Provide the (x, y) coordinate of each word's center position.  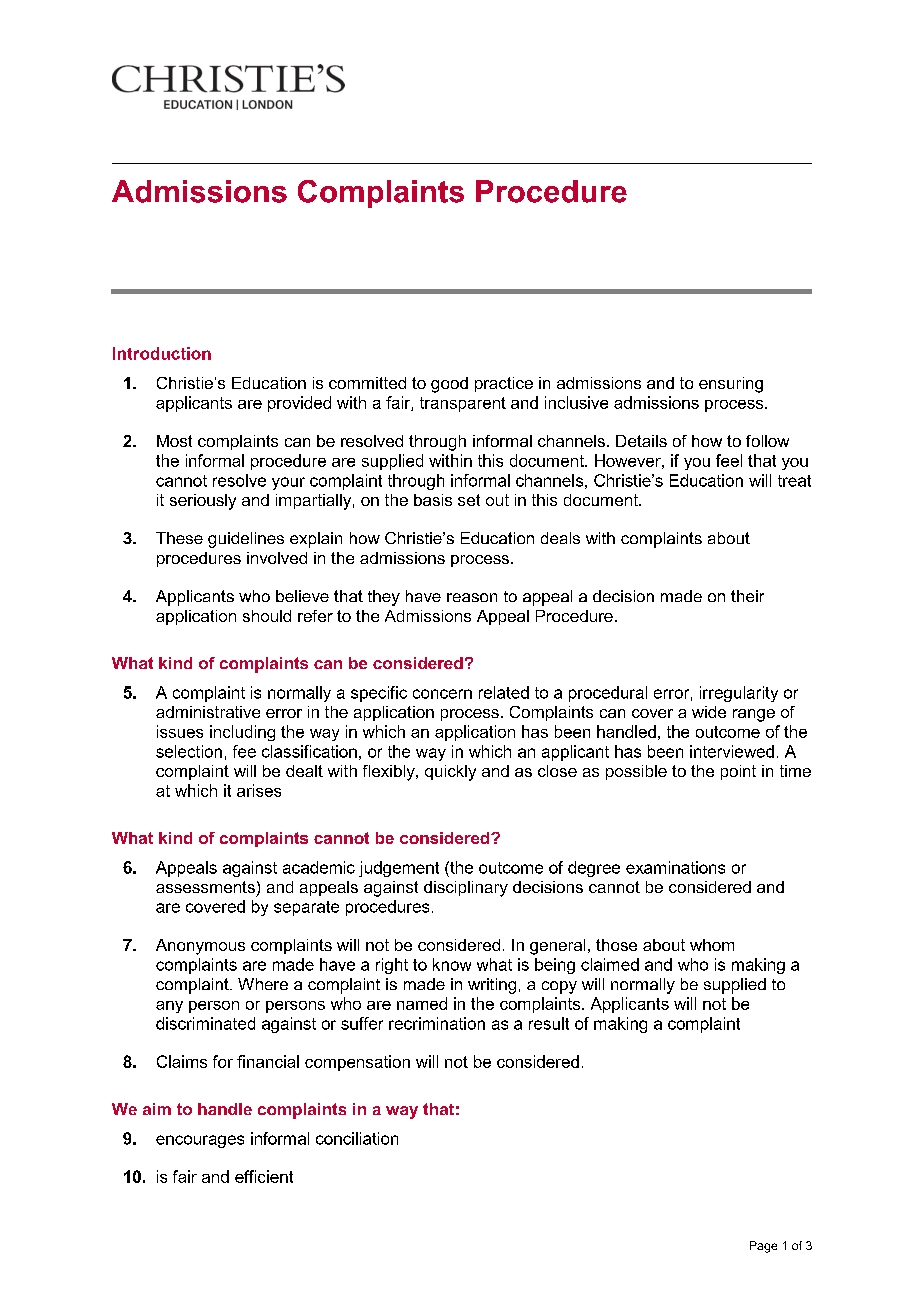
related (504, 692)
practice (504, 384)
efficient (264, 1176)
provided (299, 404)
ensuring (731, 385)
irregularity (739, 694)
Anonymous (200, 947)
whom (712, 945)
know (452, 964)
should (267, 616)
